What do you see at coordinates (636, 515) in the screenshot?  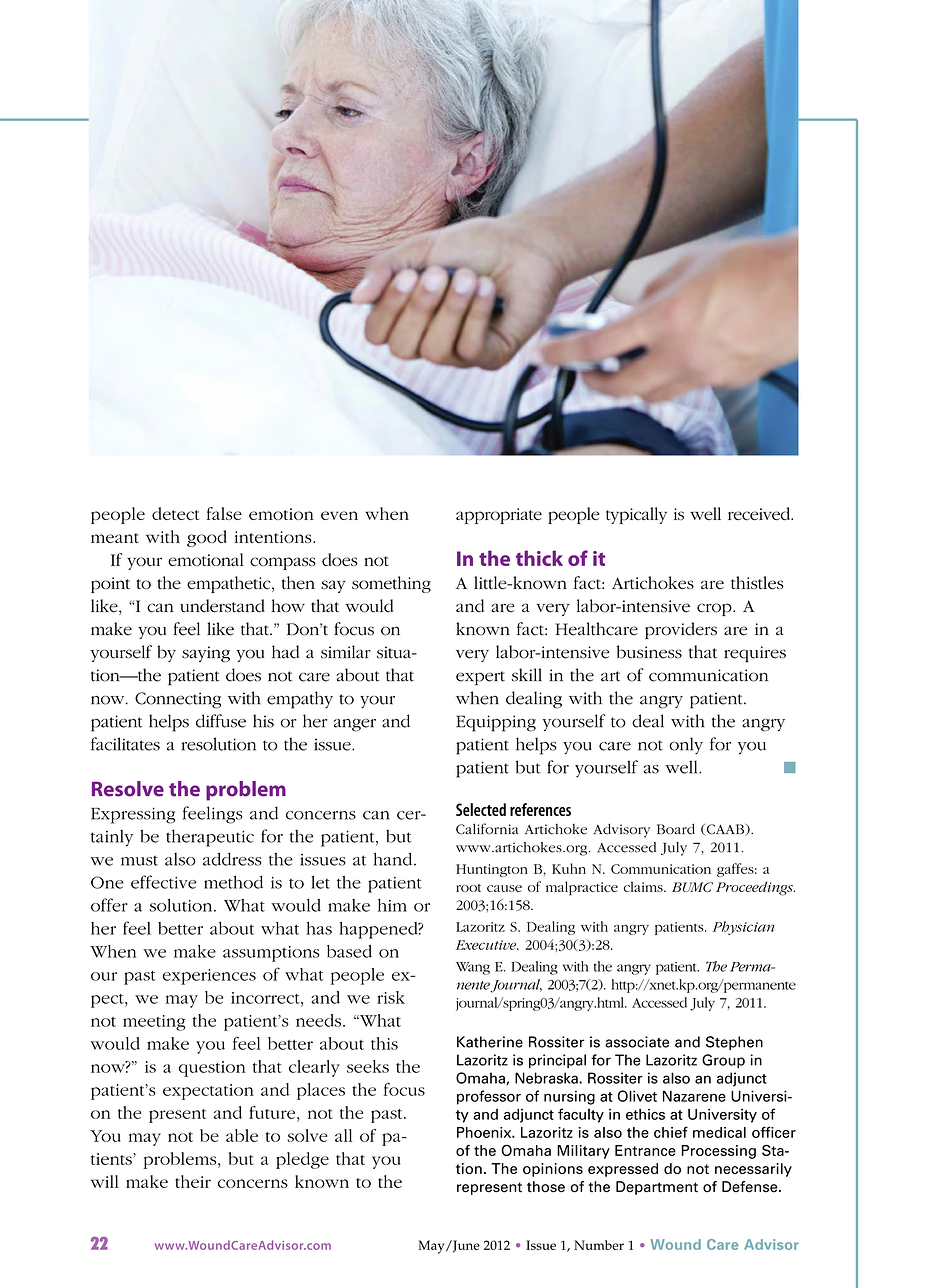 I see `typically` at bounding box center [636, 515].
